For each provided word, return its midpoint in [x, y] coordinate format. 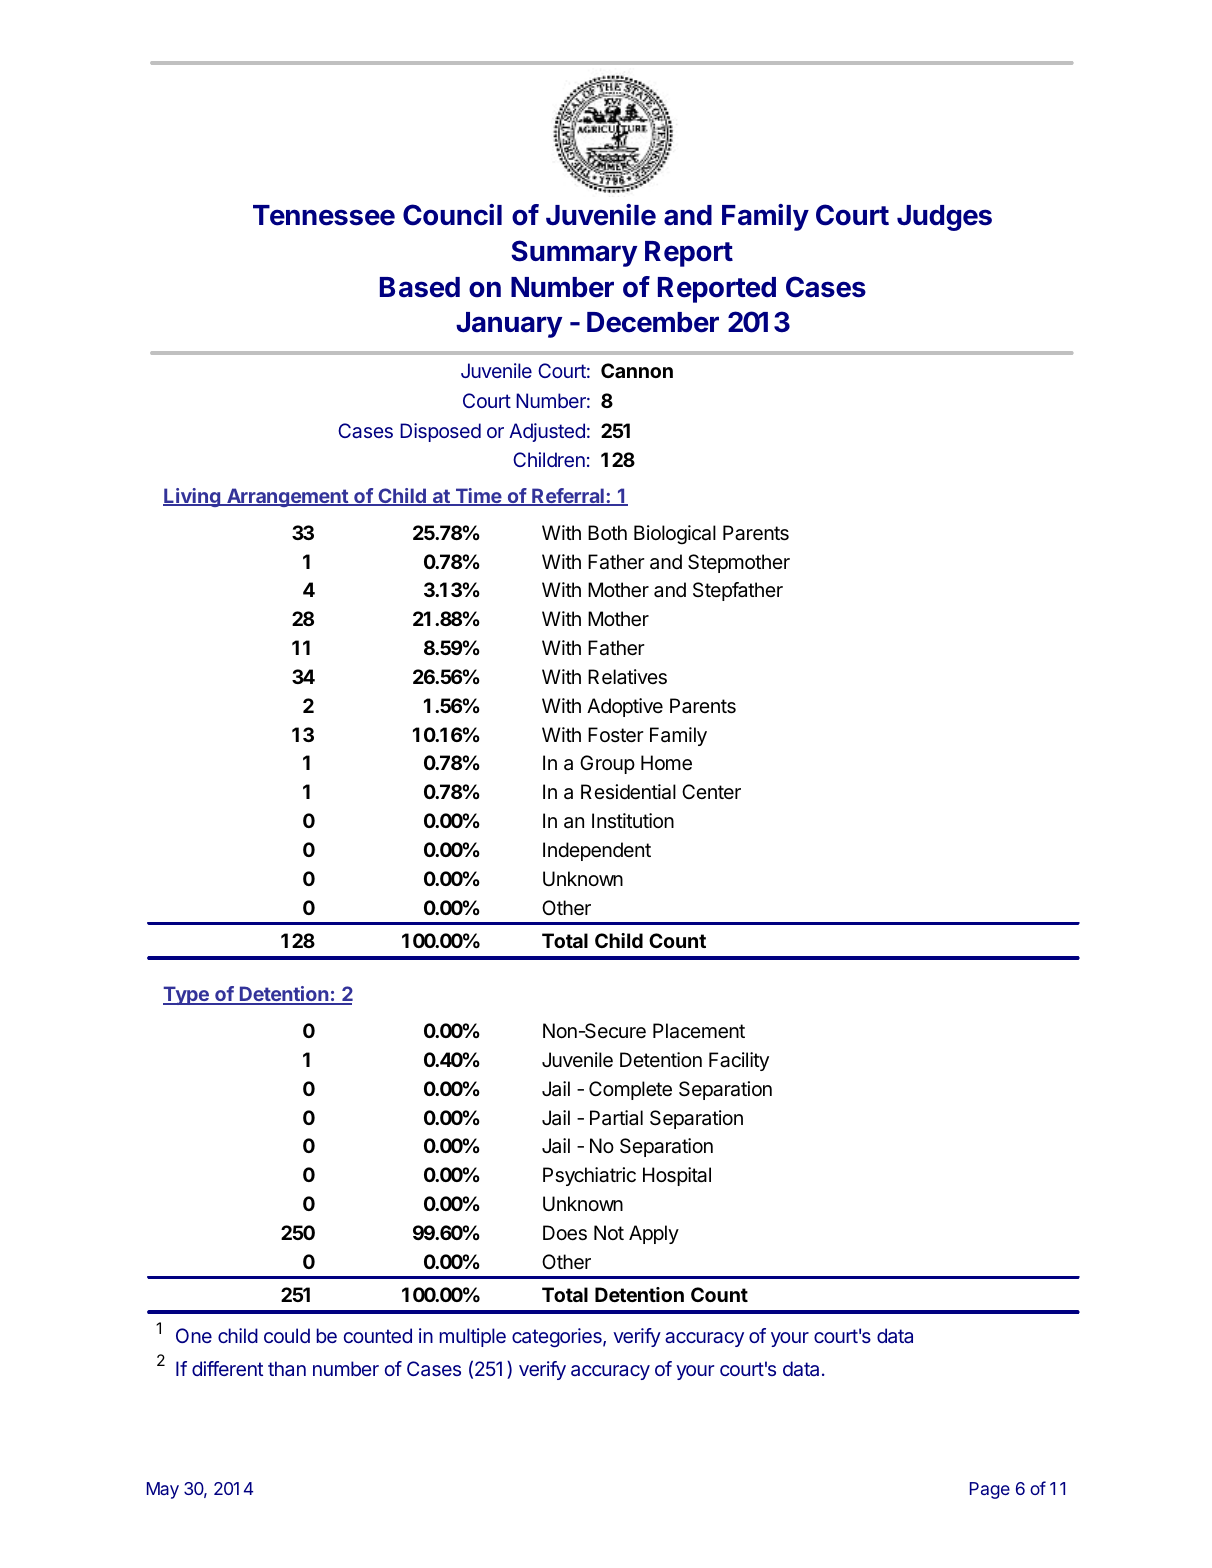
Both [607, 532]
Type [187, 995]
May [163, 1490]
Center [711, 791]
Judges [944, 218]
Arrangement [287, 497]
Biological [675, 535]
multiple [473, 1337]
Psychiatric [589, 1176]
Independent [597, 851]
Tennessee [324, 215]
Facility [739, 1061]
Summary [574, 253]
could [287, 1335]
